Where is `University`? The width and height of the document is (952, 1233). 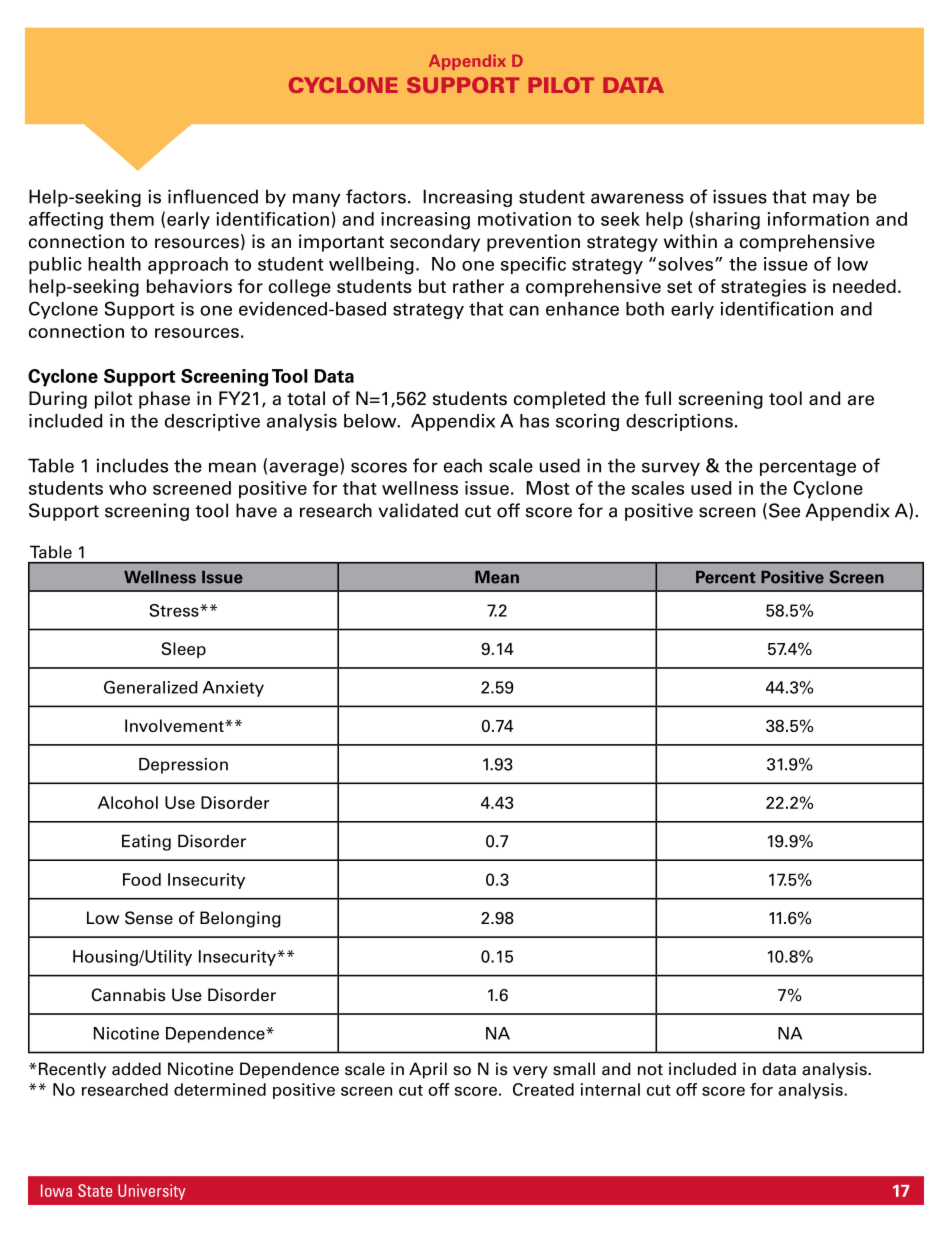
University is located at coordinates (151, 1192).
